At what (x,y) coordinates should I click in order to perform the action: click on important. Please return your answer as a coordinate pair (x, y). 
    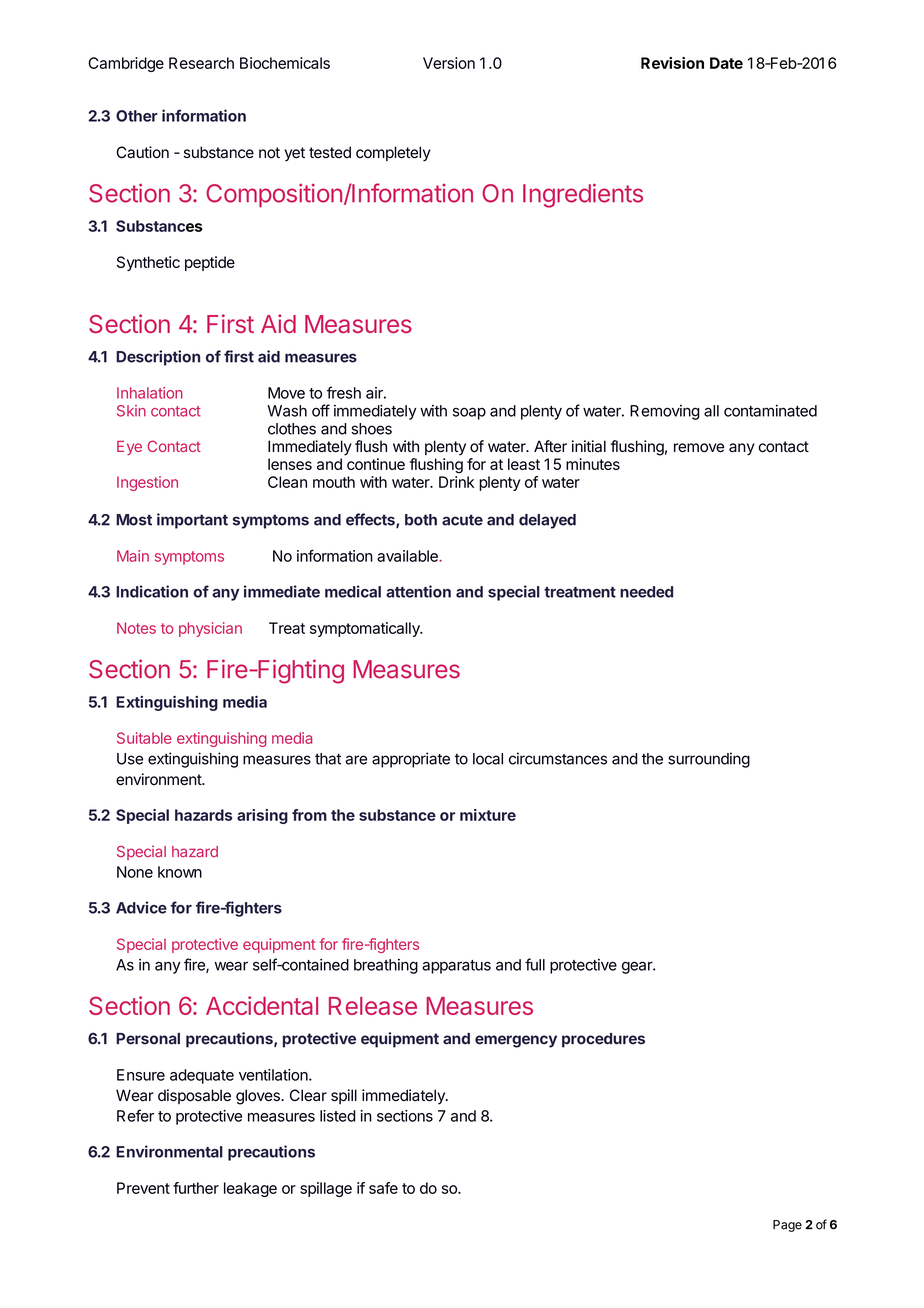
    Looking at the image, I should click on (192, 521).
